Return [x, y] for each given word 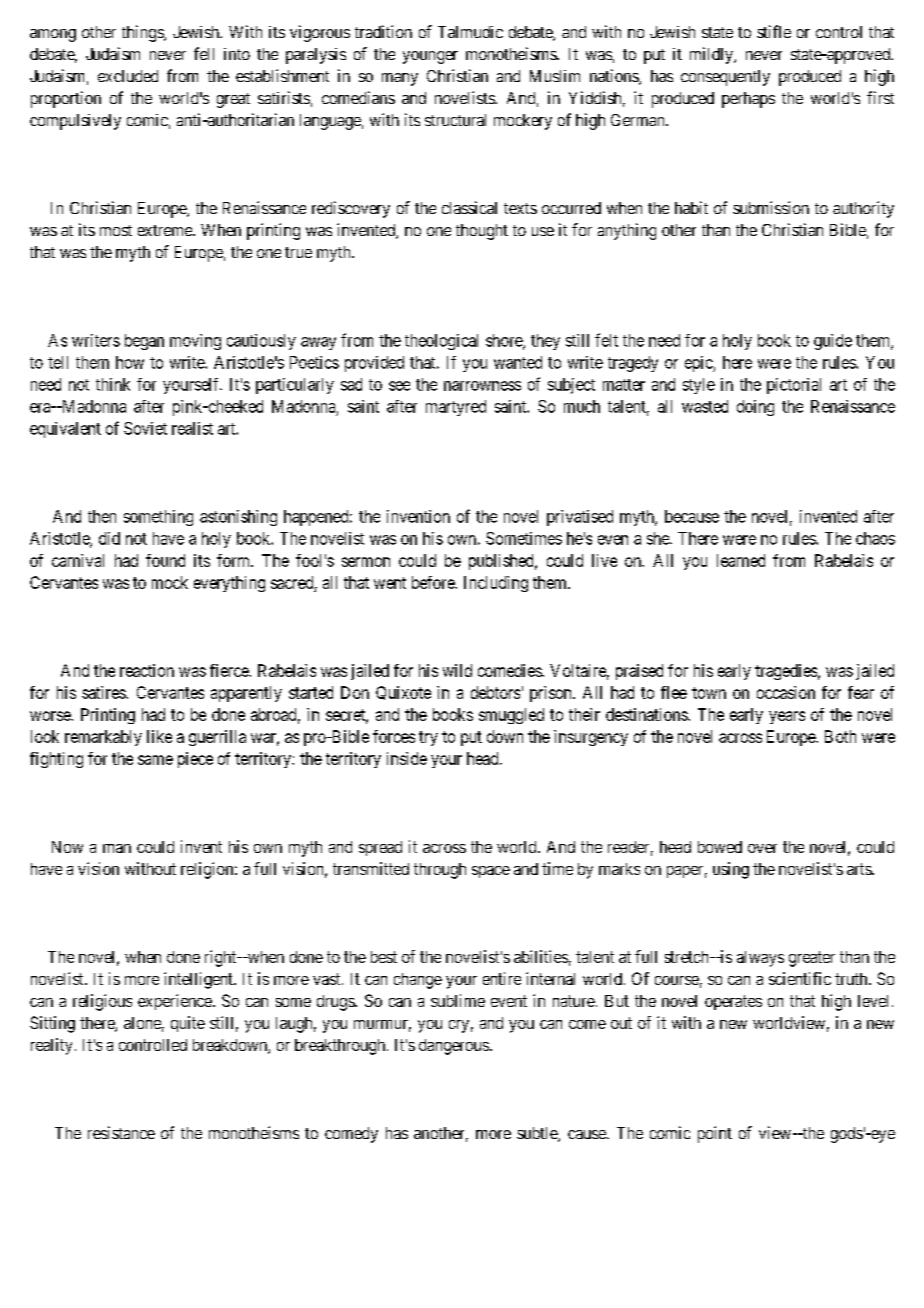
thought [482, 232]
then [102, 516]
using [731, 870]
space [491, 872]
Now [67, 847]
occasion [786, 692]
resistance [121, 1132]
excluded [128, 76]
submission [771, 207]
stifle [774, 31]
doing [755, 408]
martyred [456, 408]
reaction [147, 670]
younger [430, 57]
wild [457, 670]
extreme [166, 230]
